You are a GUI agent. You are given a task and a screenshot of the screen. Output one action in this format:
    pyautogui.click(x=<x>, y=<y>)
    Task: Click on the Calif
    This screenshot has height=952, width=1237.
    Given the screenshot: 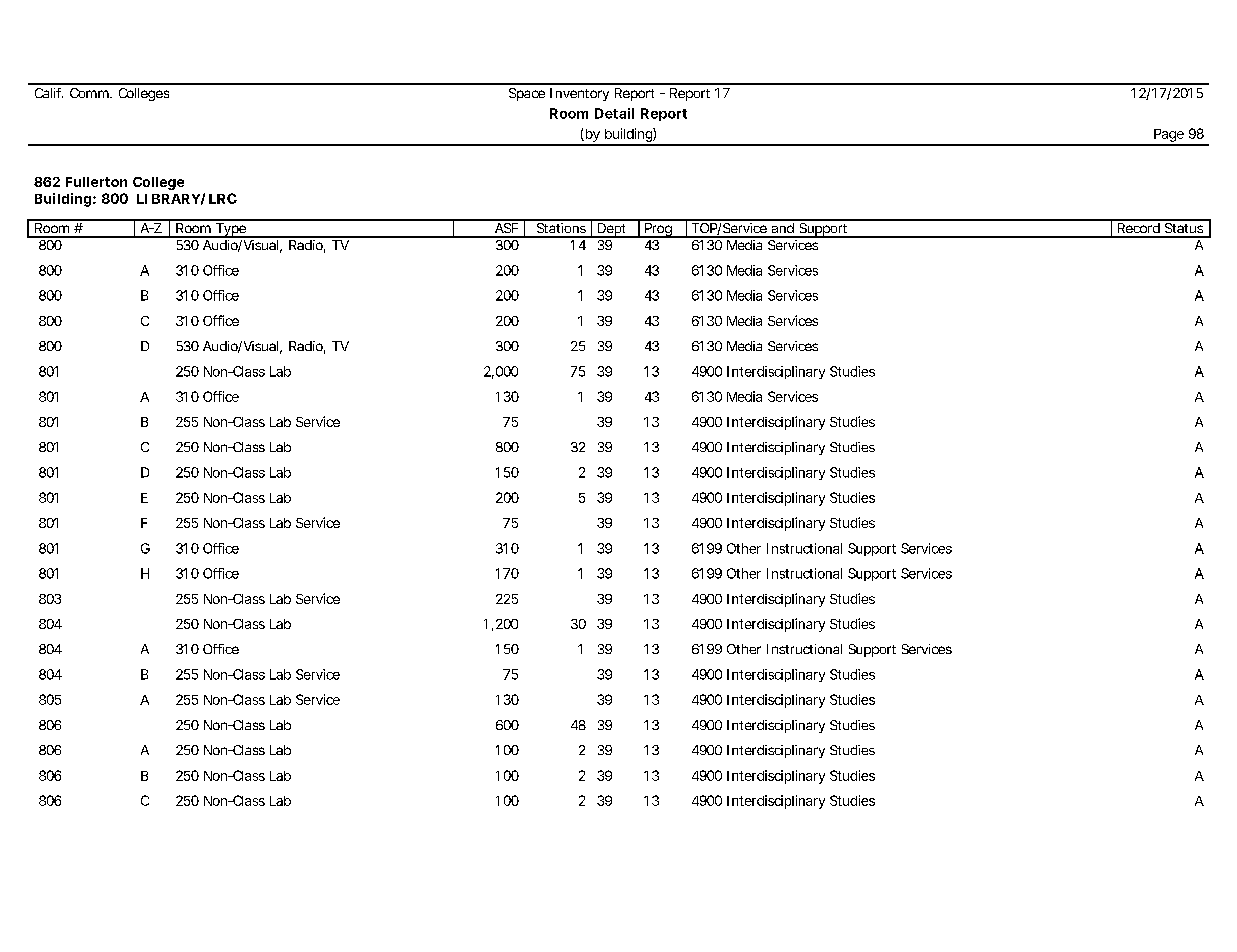 What is the action you would take?
    pyautogui.click(x=49, y=93)
